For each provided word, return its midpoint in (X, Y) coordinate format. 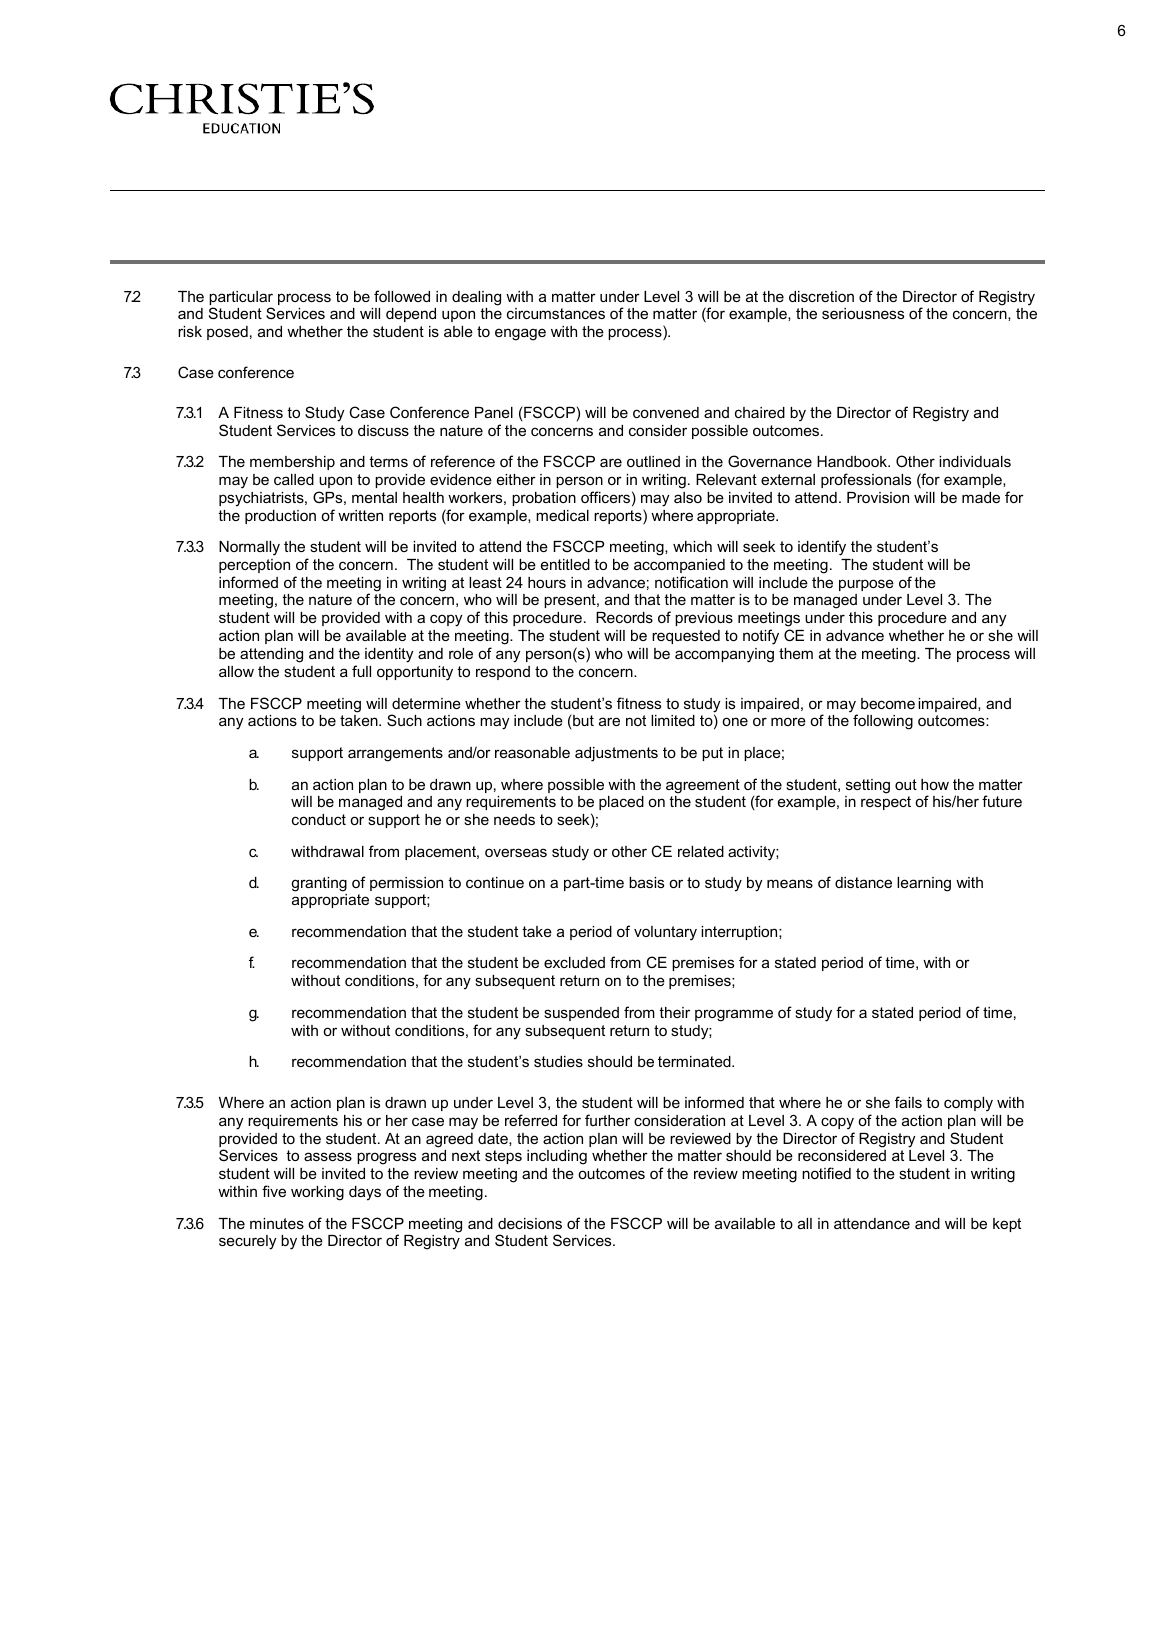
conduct (319, 819)
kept (1007, 1225)
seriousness (863, 313)
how (935, 784)
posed (227, 333)
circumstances (556, 313)
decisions (530, 1223)
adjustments (616, 754)
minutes (277, 1223)
